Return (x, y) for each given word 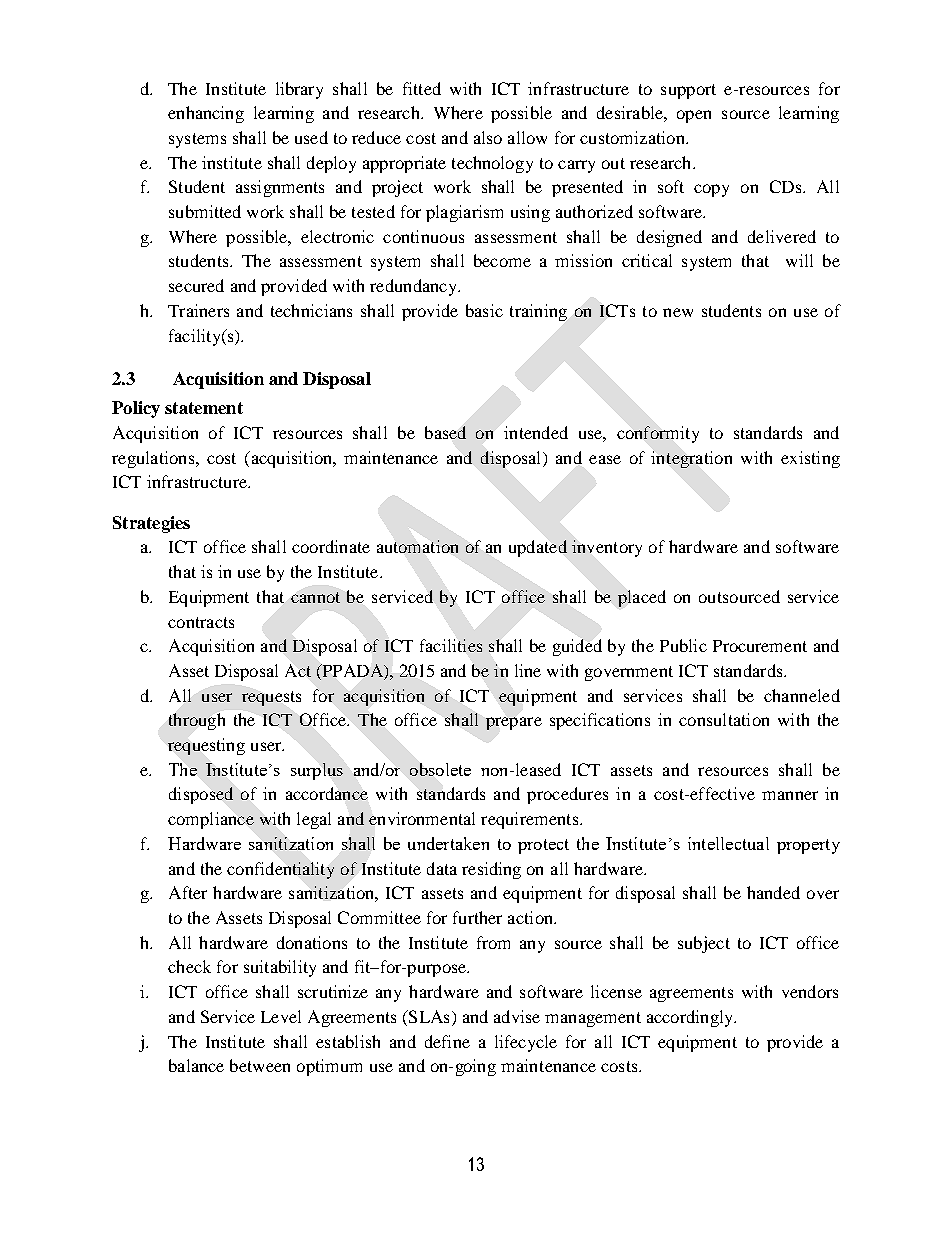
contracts (201, 622)
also (488, 137)
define (447, 1041)
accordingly (691, 1018)
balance (196, 1065)
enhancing (206, 114)
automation (417, 546)
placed (642, 598)
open (694, 116)
